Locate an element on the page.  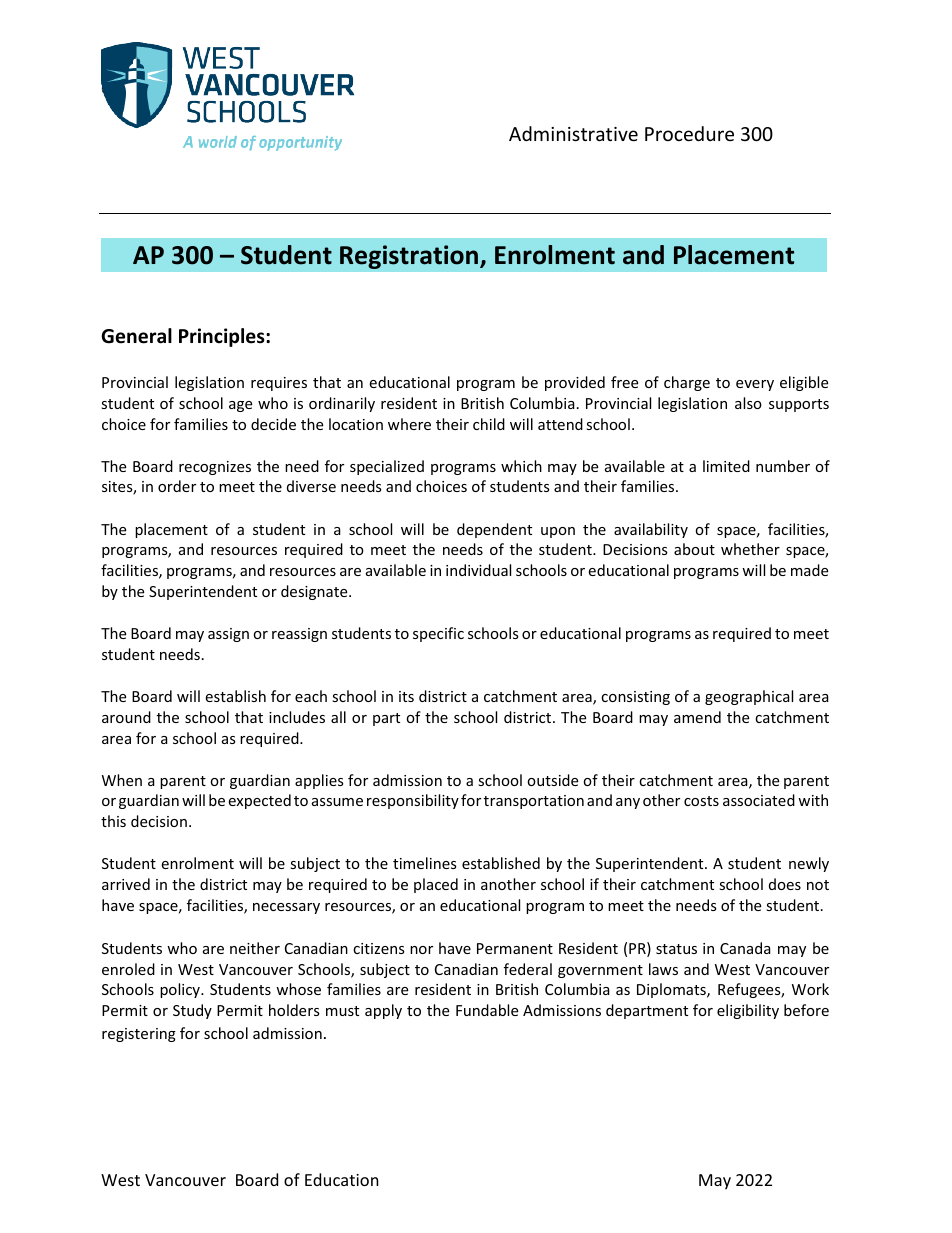
designate is located at coordinates (315, 592).
